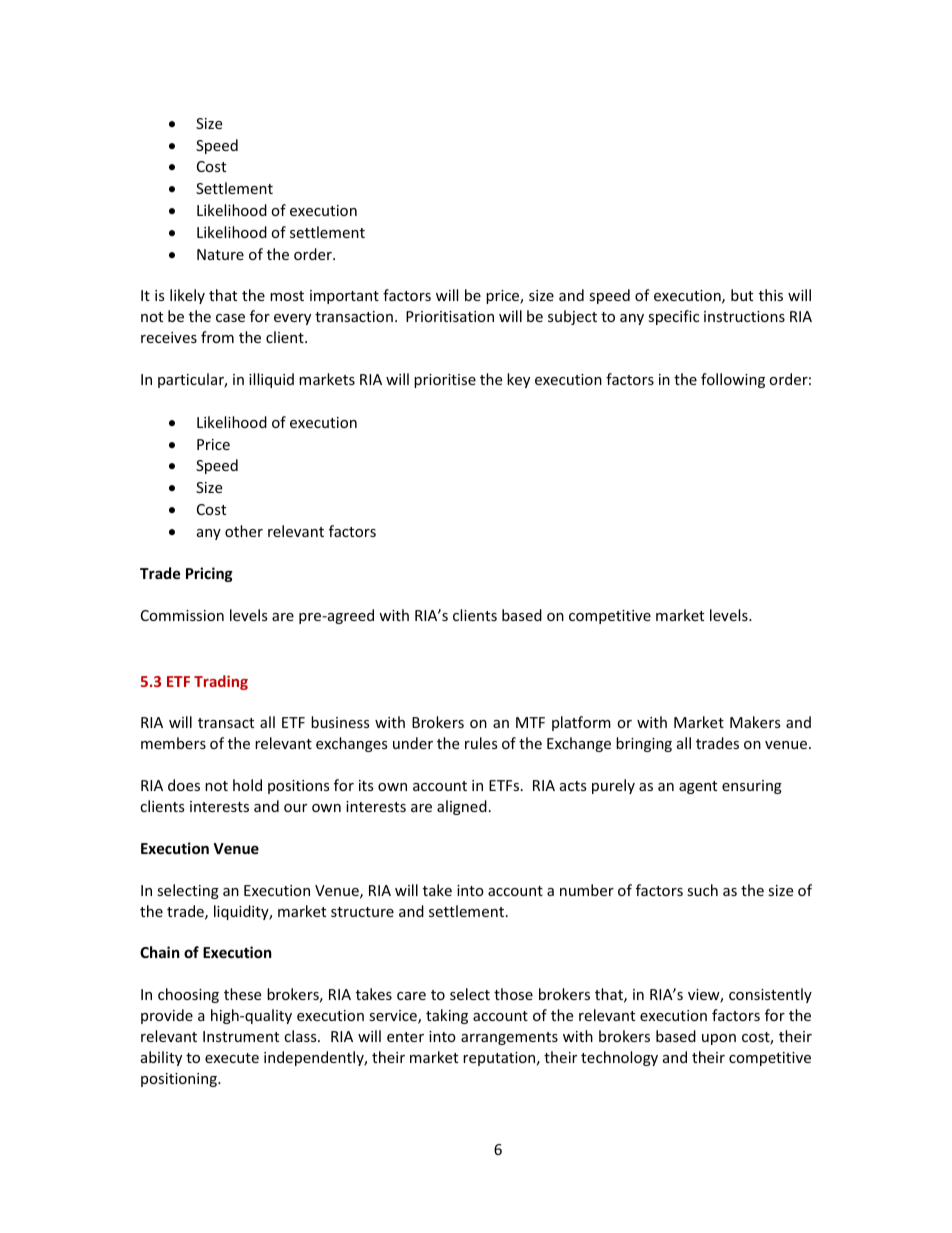 The width and height of the screenshot is (952, 1233). I want to click on execute, so click(232, 1058).
